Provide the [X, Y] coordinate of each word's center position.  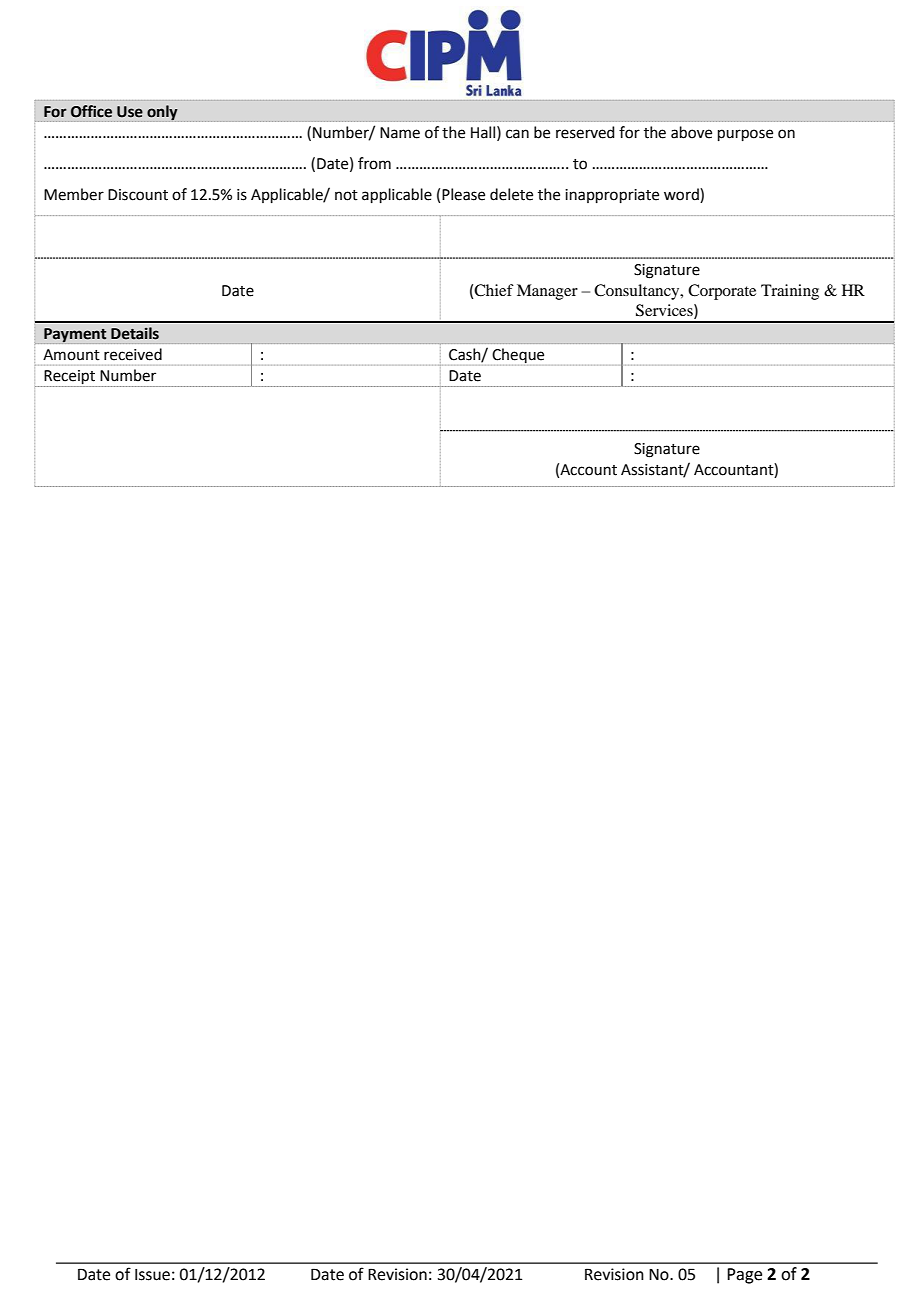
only [163, 113]
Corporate [722, 292]
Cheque [517, 357]
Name [400, 133]
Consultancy [638, 292]
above [691, 132]
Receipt [70, 378]
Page [744, 1276]
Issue [152, 1275]
